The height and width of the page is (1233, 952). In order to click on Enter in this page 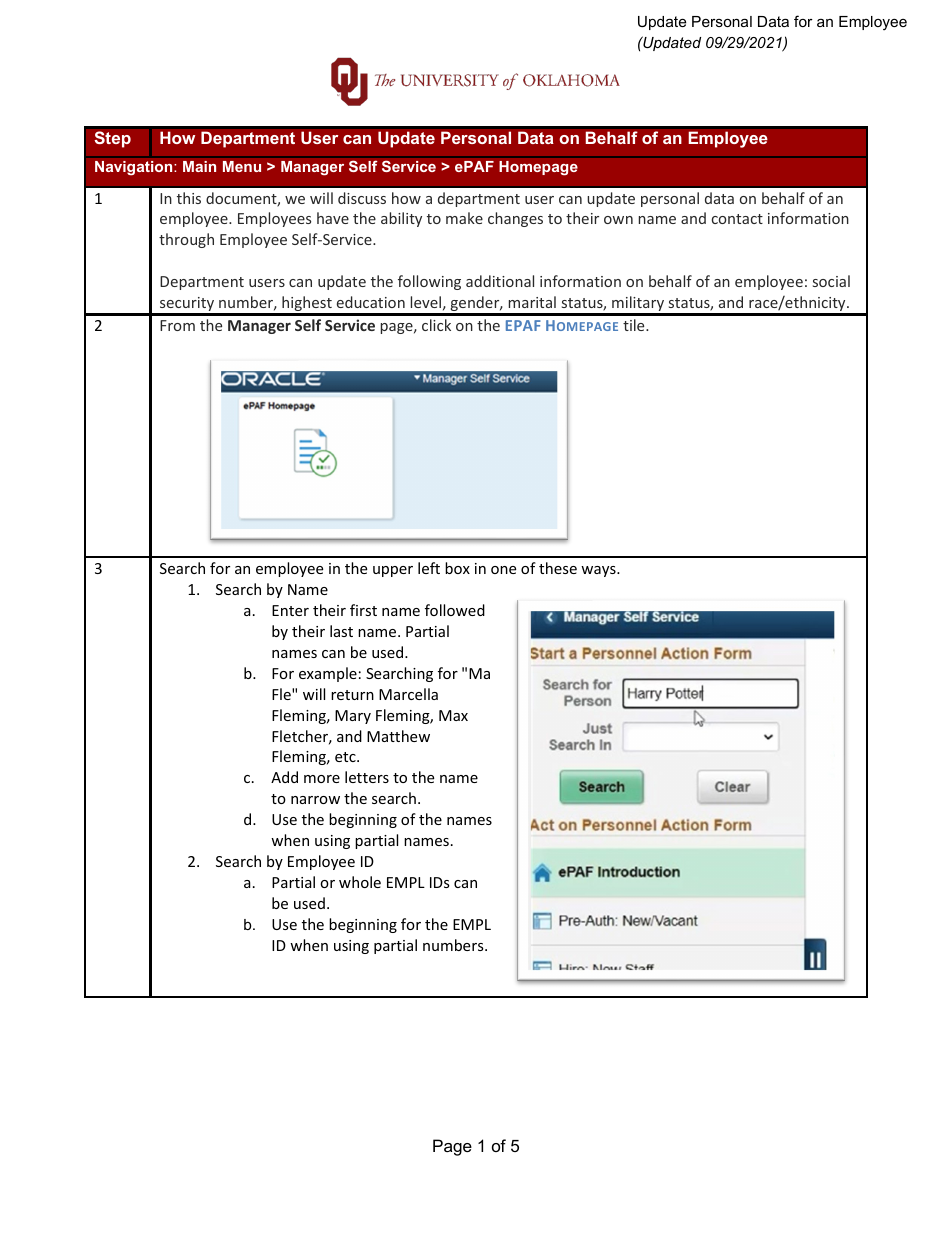, I will do `click(290, 610)`.
